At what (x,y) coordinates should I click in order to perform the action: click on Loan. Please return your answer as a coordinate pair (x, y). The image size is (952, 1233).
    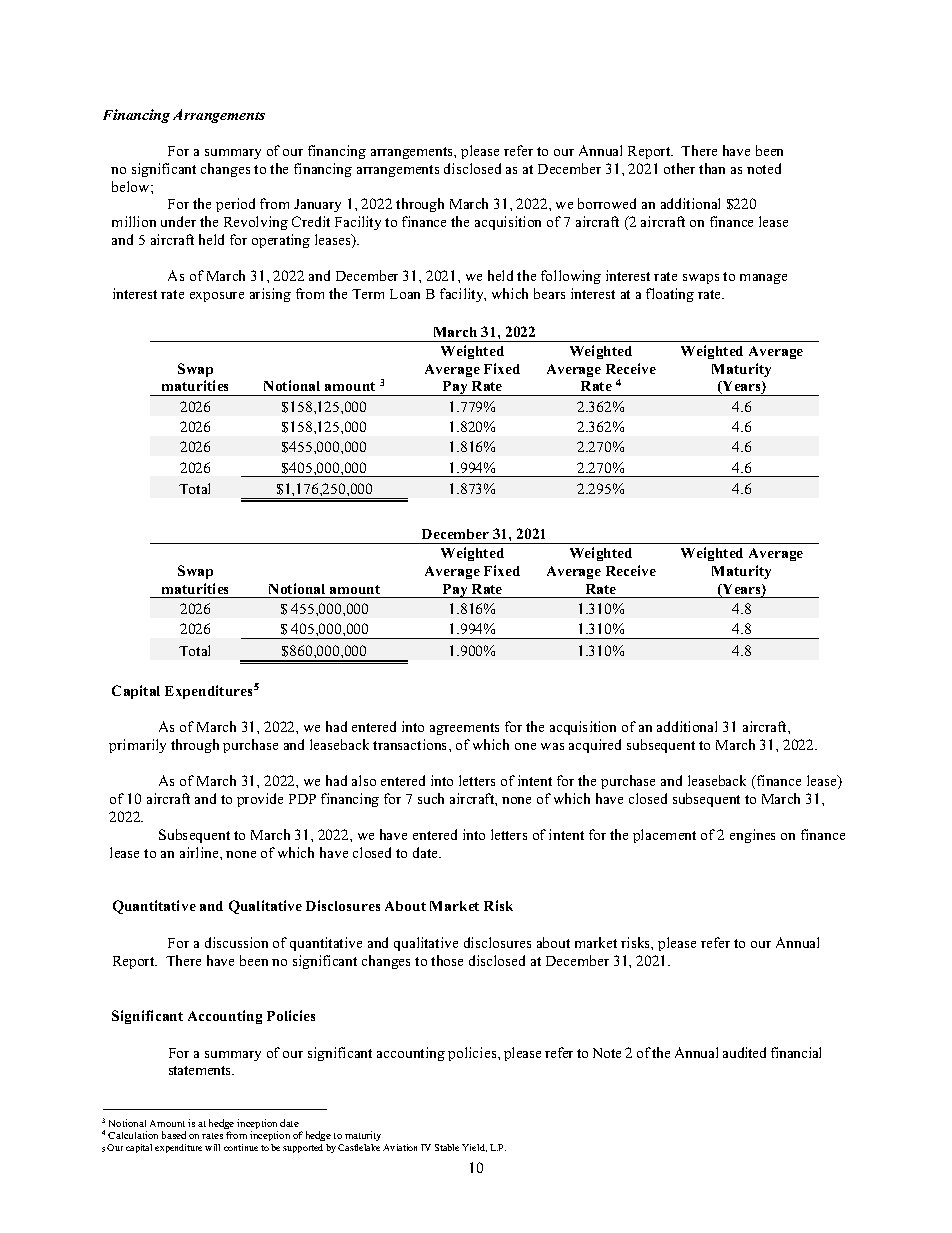
    Looking at the image, I should click on (405, 294).
